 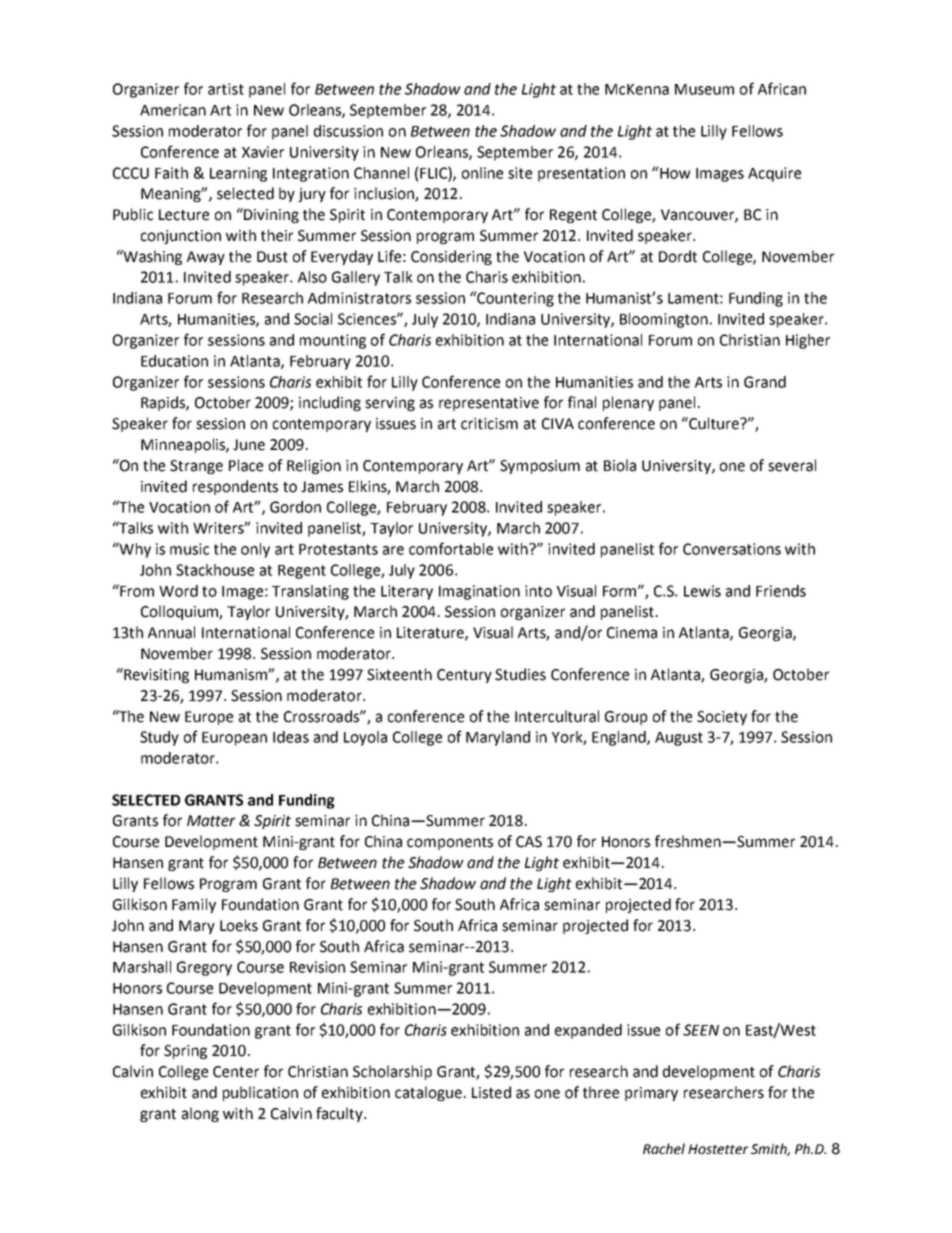 What do you see at coordinates (194, 905) in the page?
I see `Family` at bounding box center [194, 905].
